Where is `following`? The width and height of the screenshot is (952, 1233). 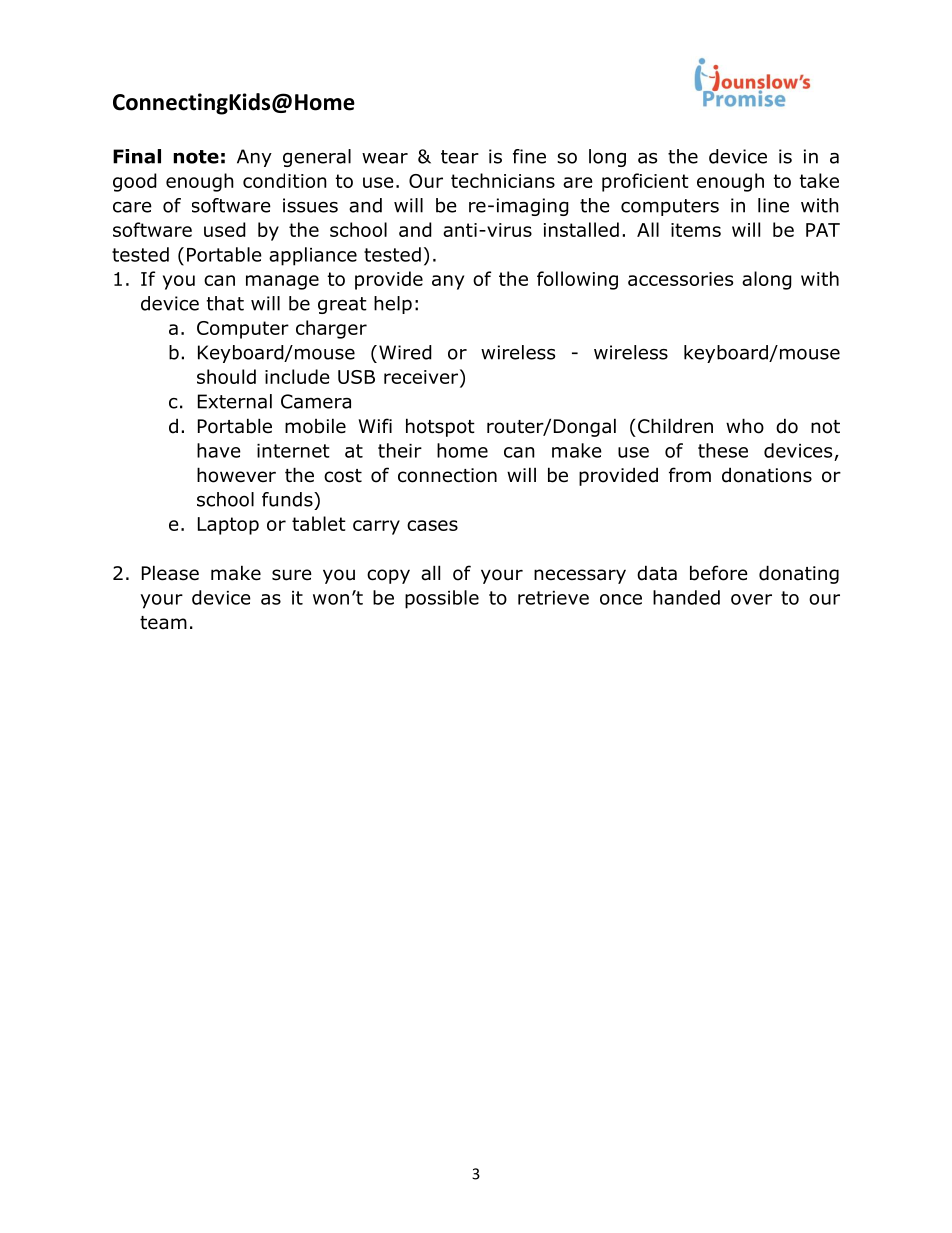 following is located at coordinates (577, 280).
